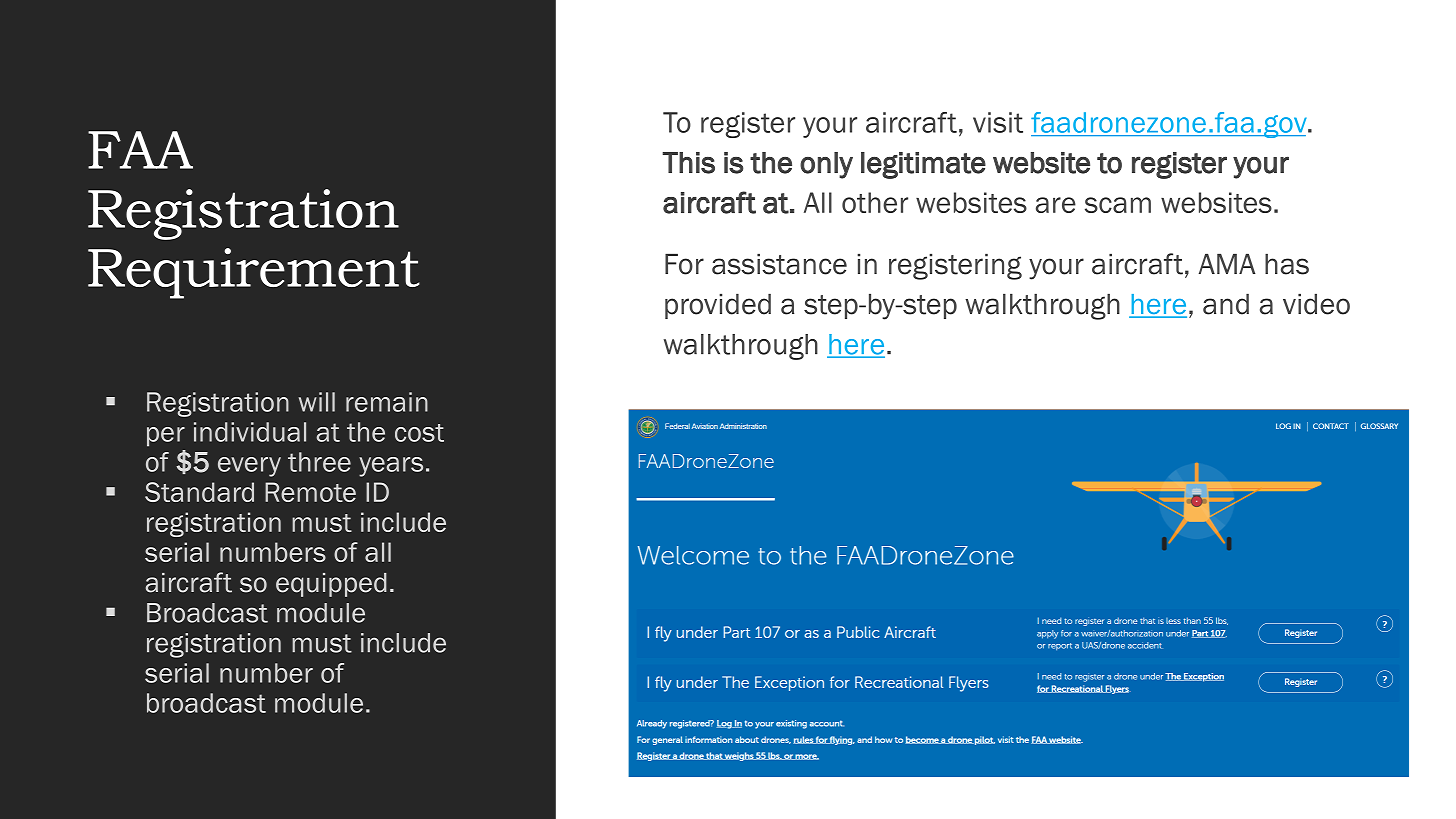  What do you see at coordinates (688, 163) in the document?
I see `This` at bounding box center [688, 163].
